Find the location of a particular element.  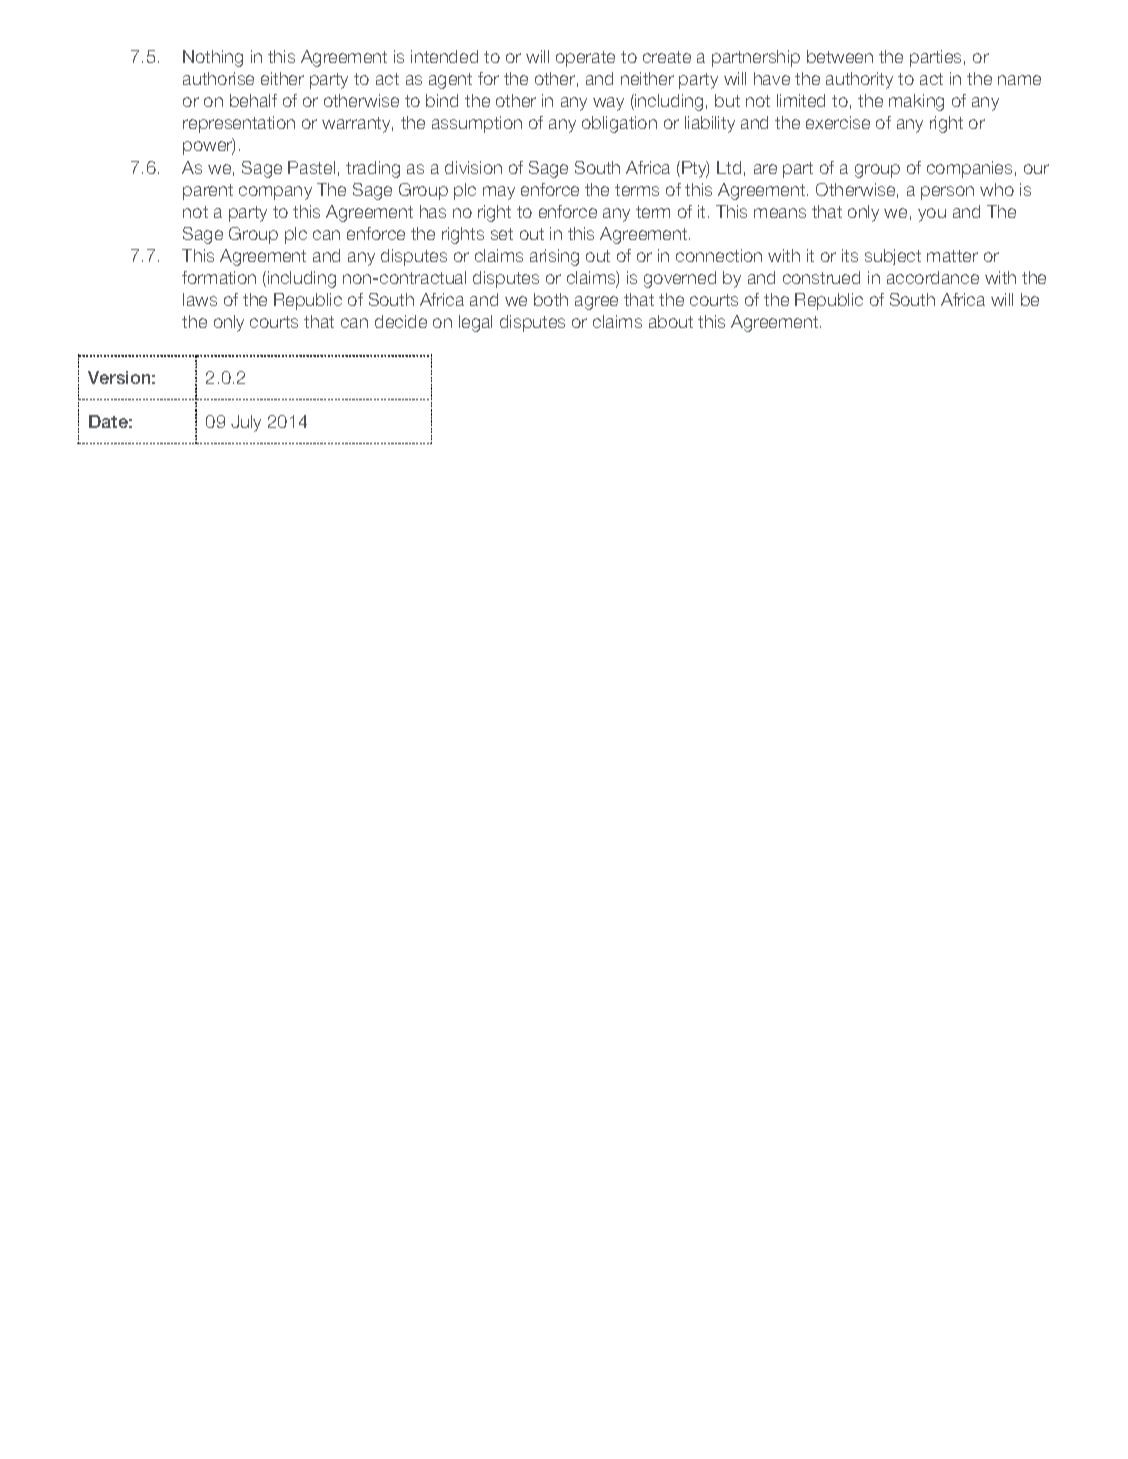

company is located at coordinates (275, 193).
